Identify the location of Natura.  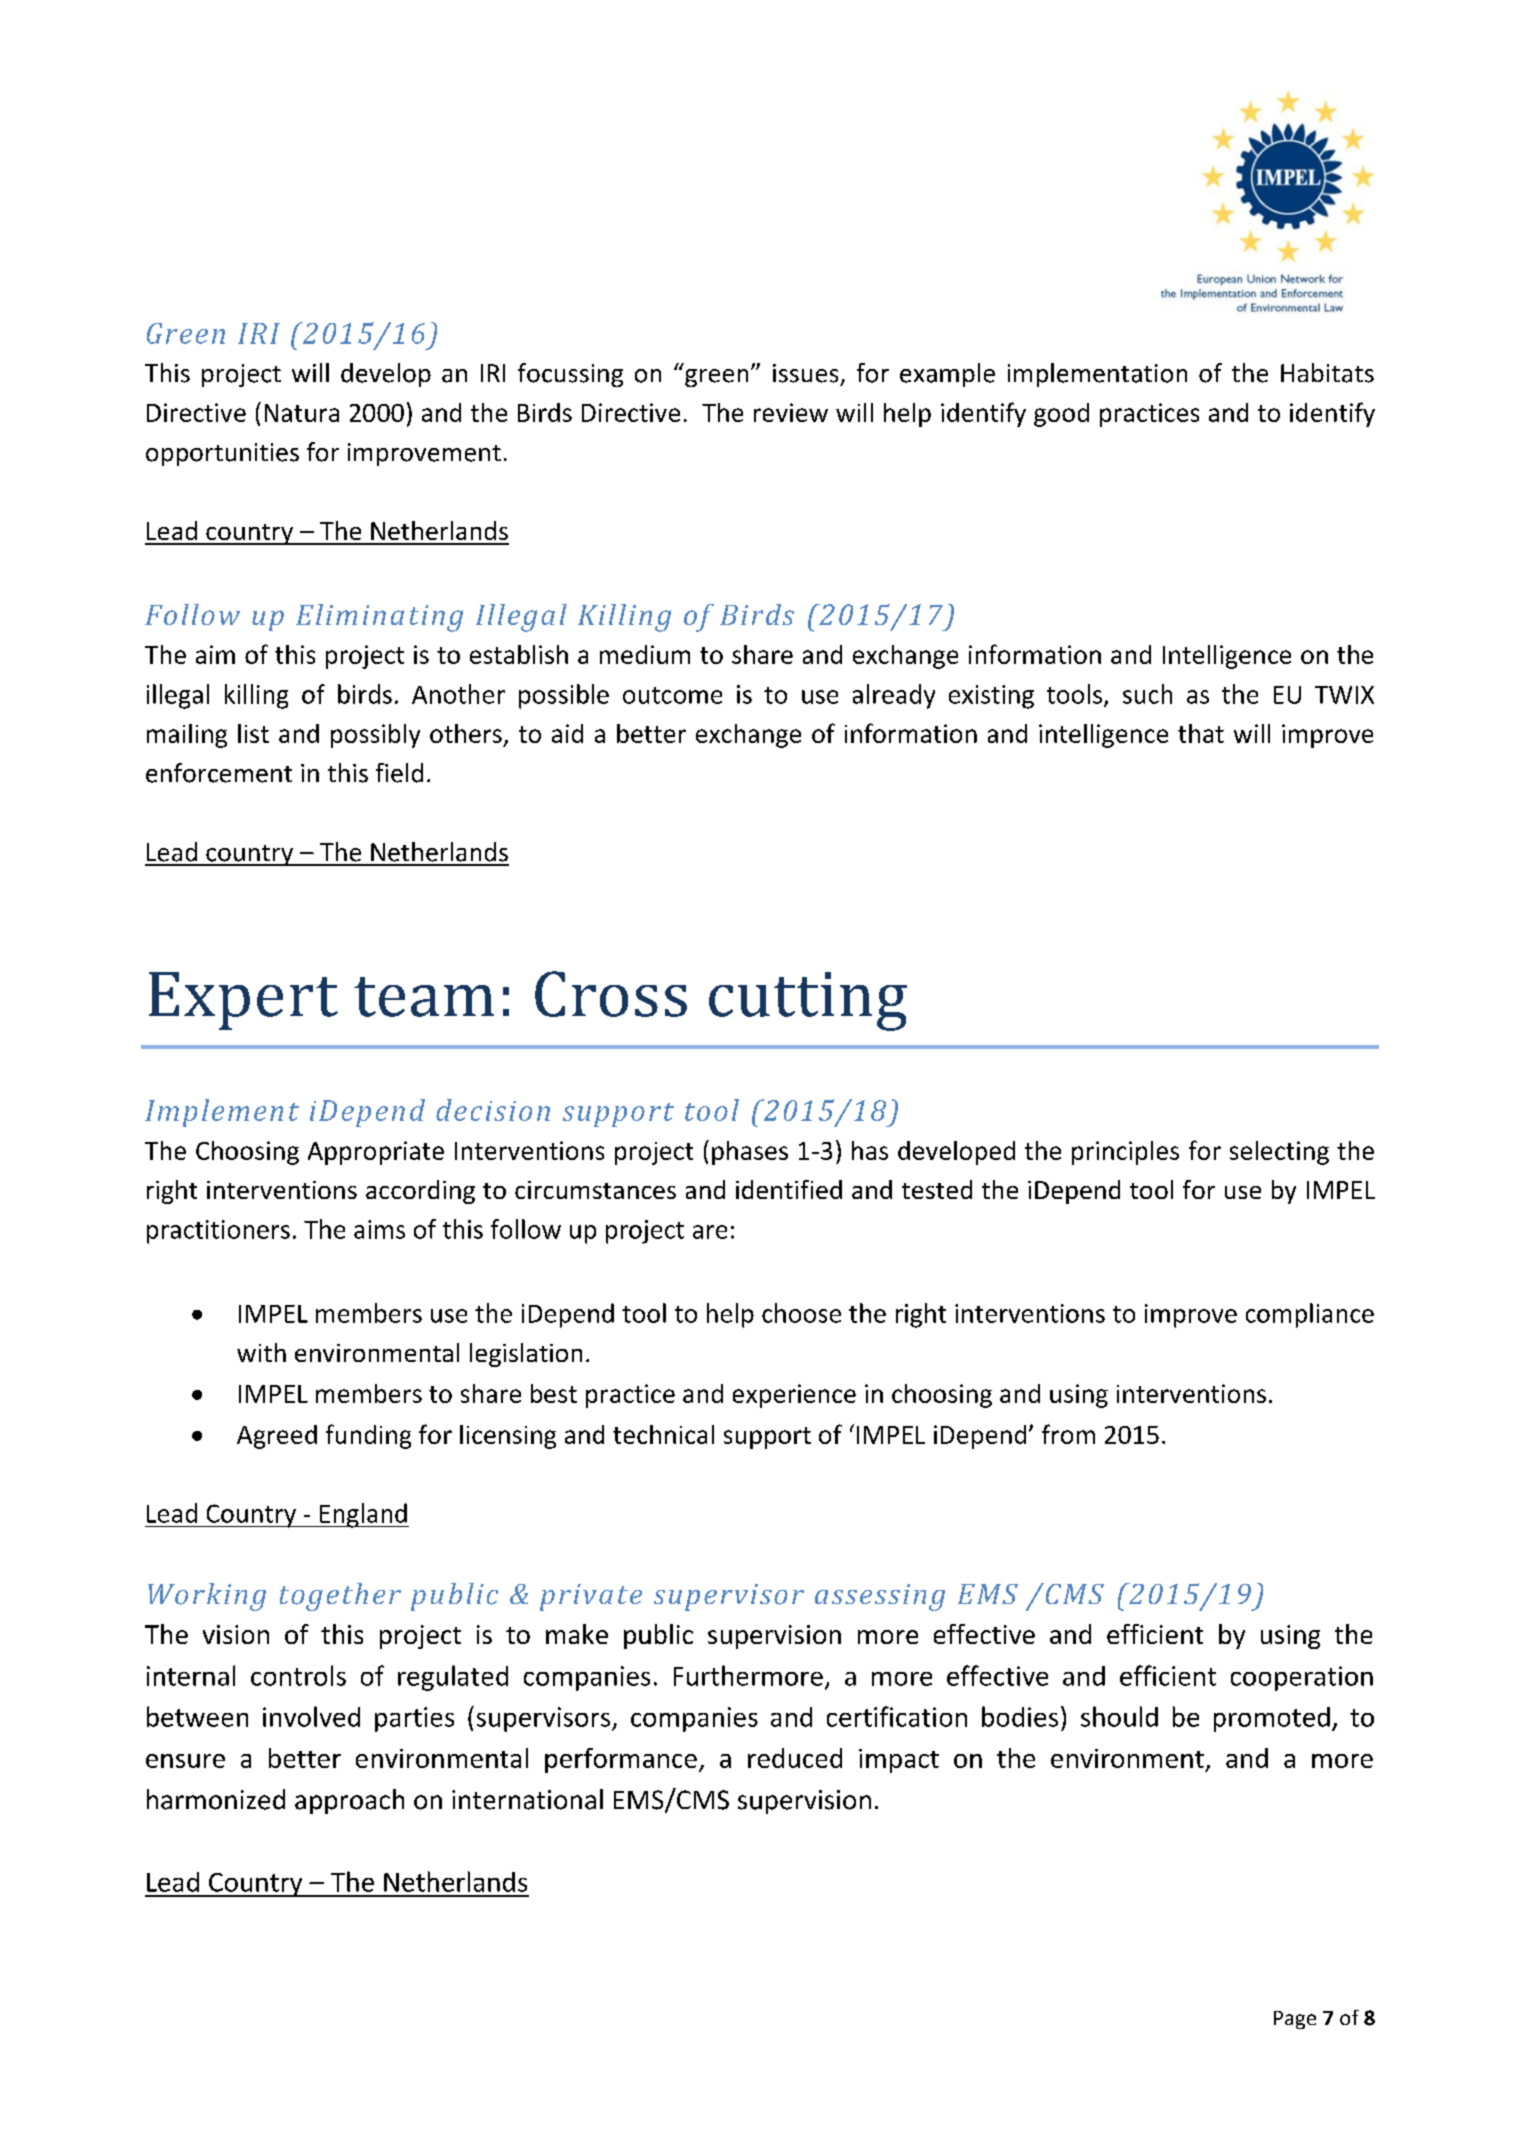
(302, 413).
